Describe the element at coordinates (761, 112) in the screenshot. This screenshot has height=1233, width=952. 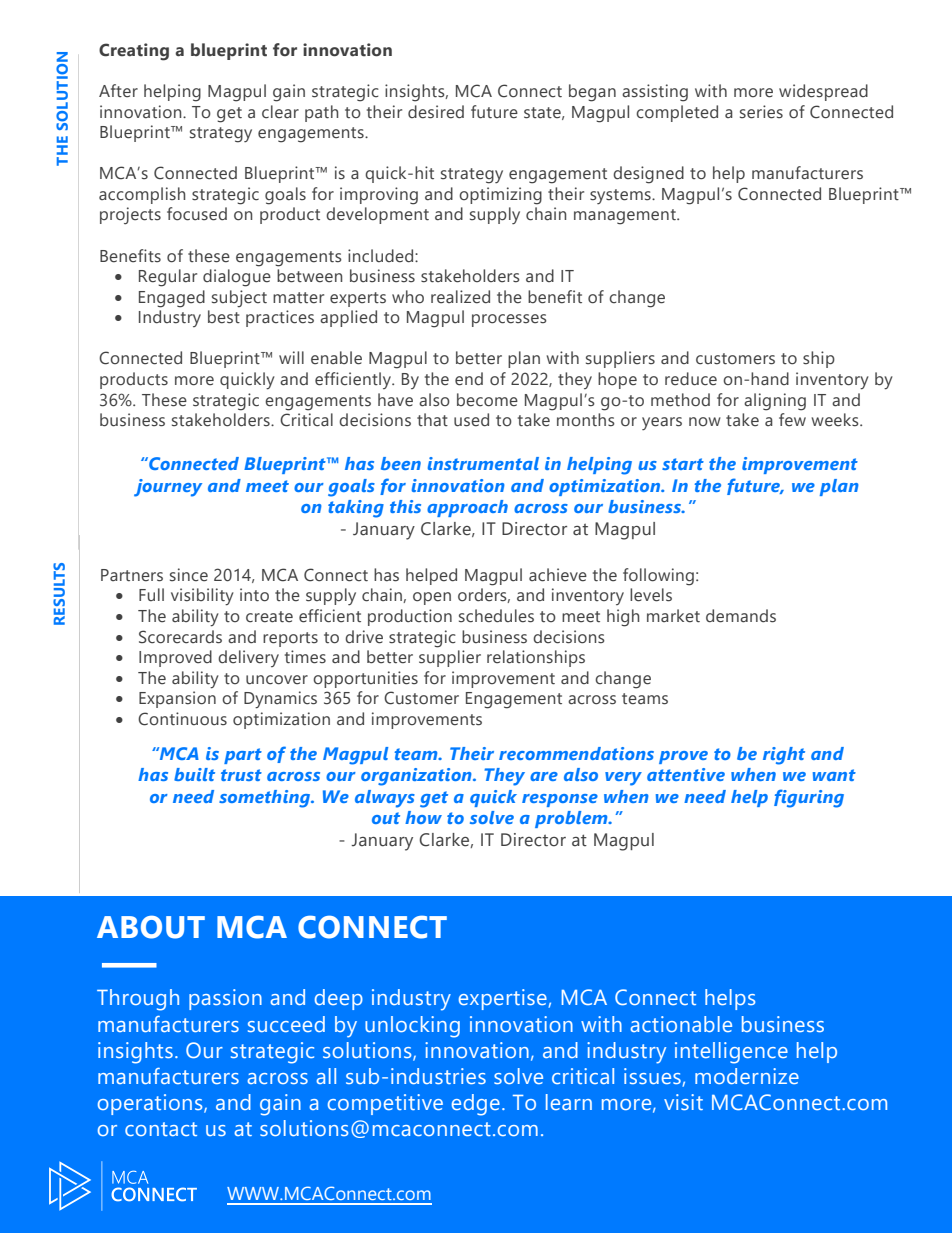
I see `series` at that location.
